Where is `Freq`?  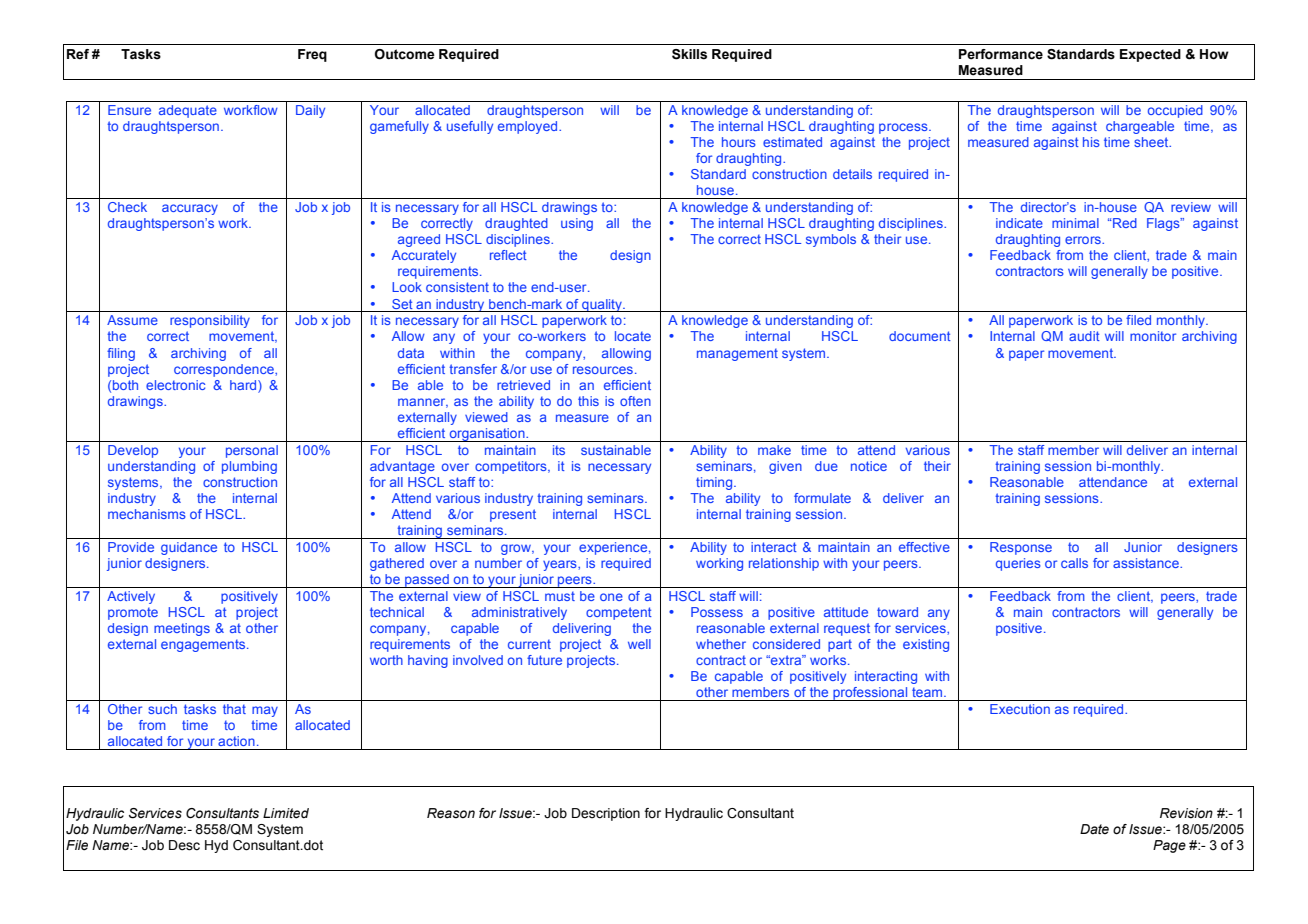
Freq is located at coordinates (312, 55).
